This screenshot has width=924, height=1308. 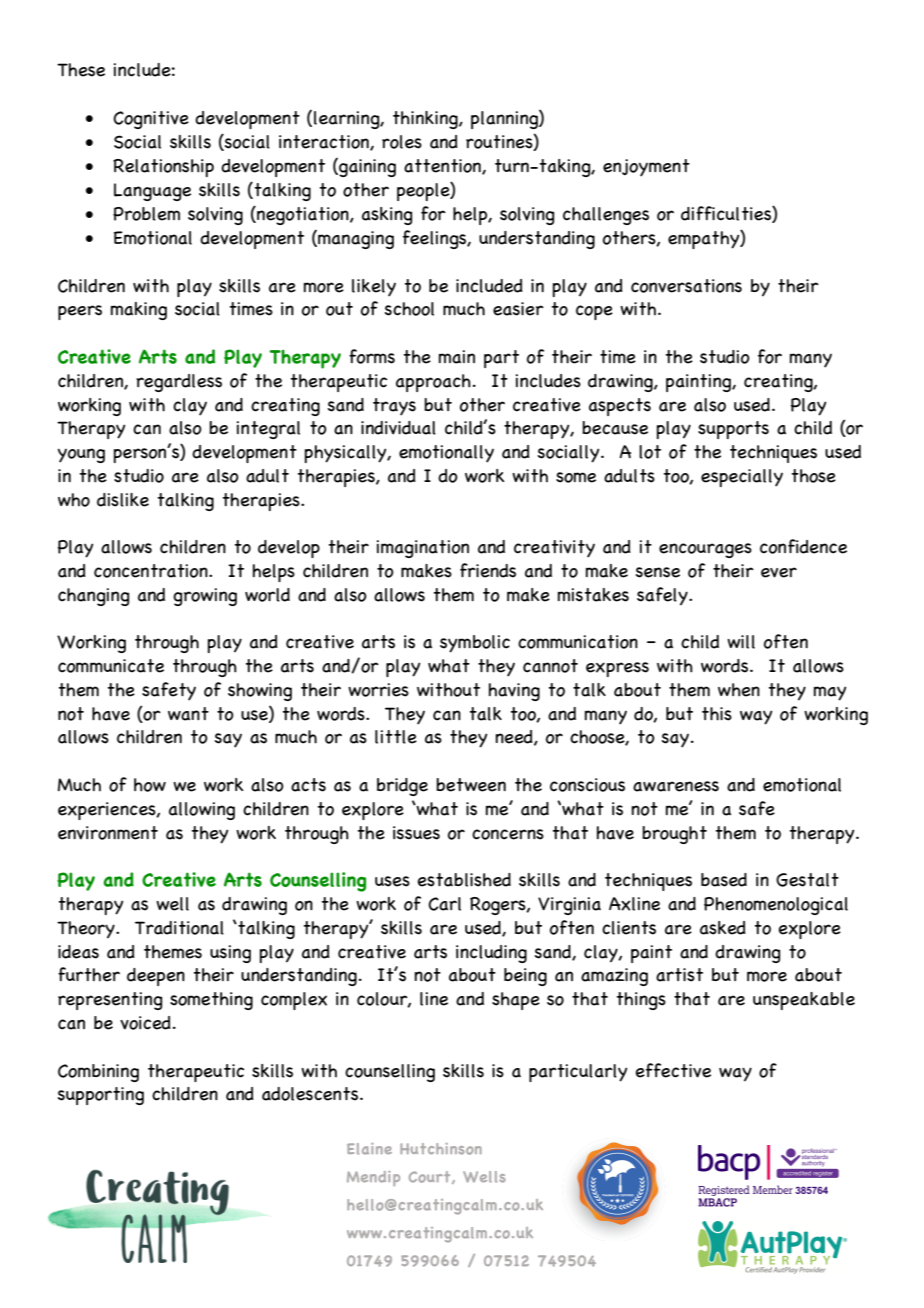 I want to click on symbolic, so click(x=475, y=644).
